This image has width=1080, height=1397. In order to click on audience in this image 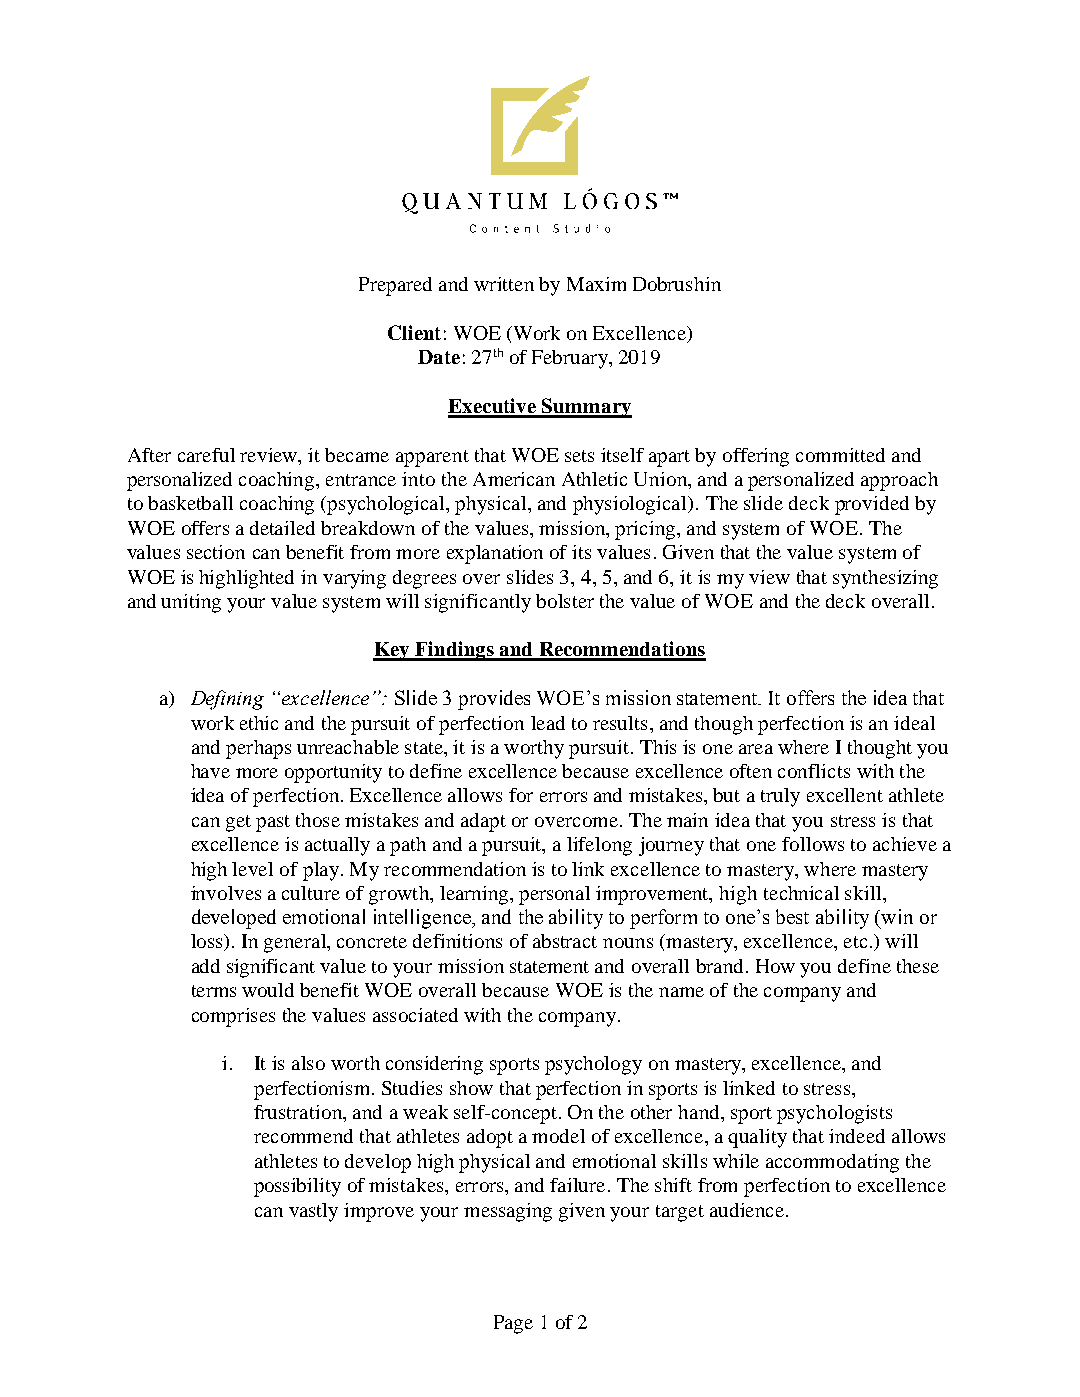, I will do `click(747, 1210)`.
